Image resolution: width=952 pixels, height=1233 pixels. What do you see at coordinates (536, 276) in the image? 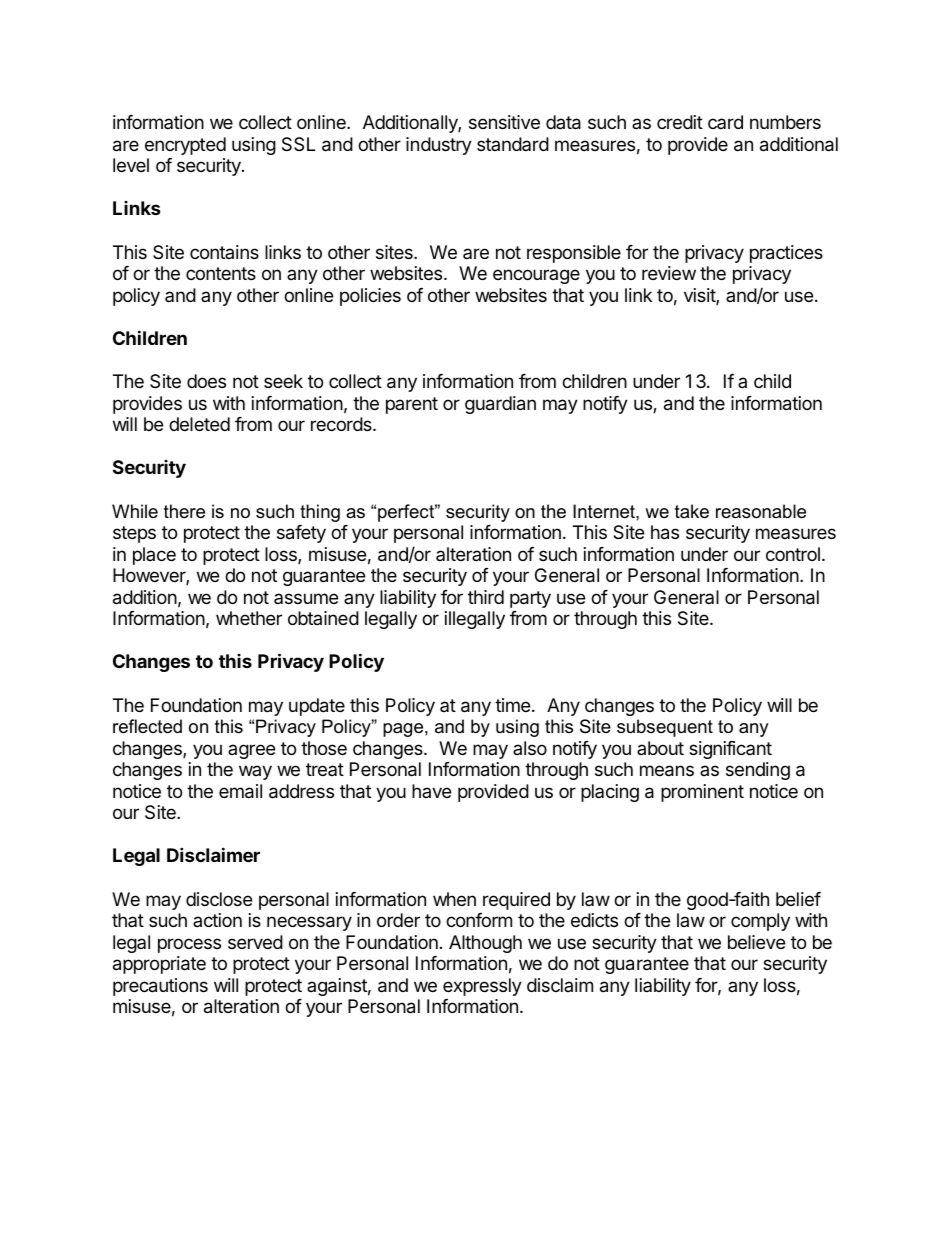
I see `encourage` at bounding box center [536, 276].
